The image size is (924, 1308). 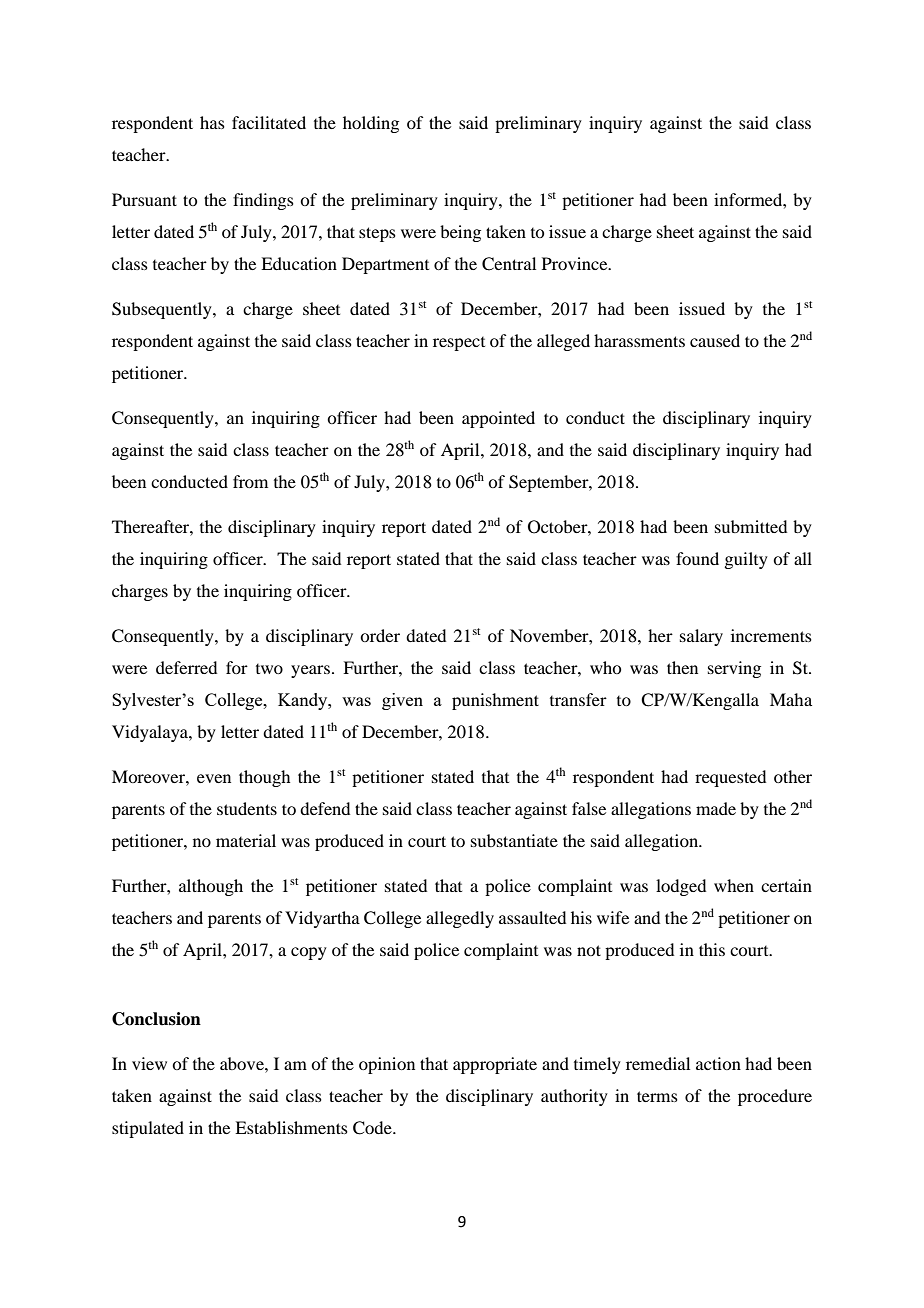 I want to click on appropriate, so click(x=495, y=1065).
